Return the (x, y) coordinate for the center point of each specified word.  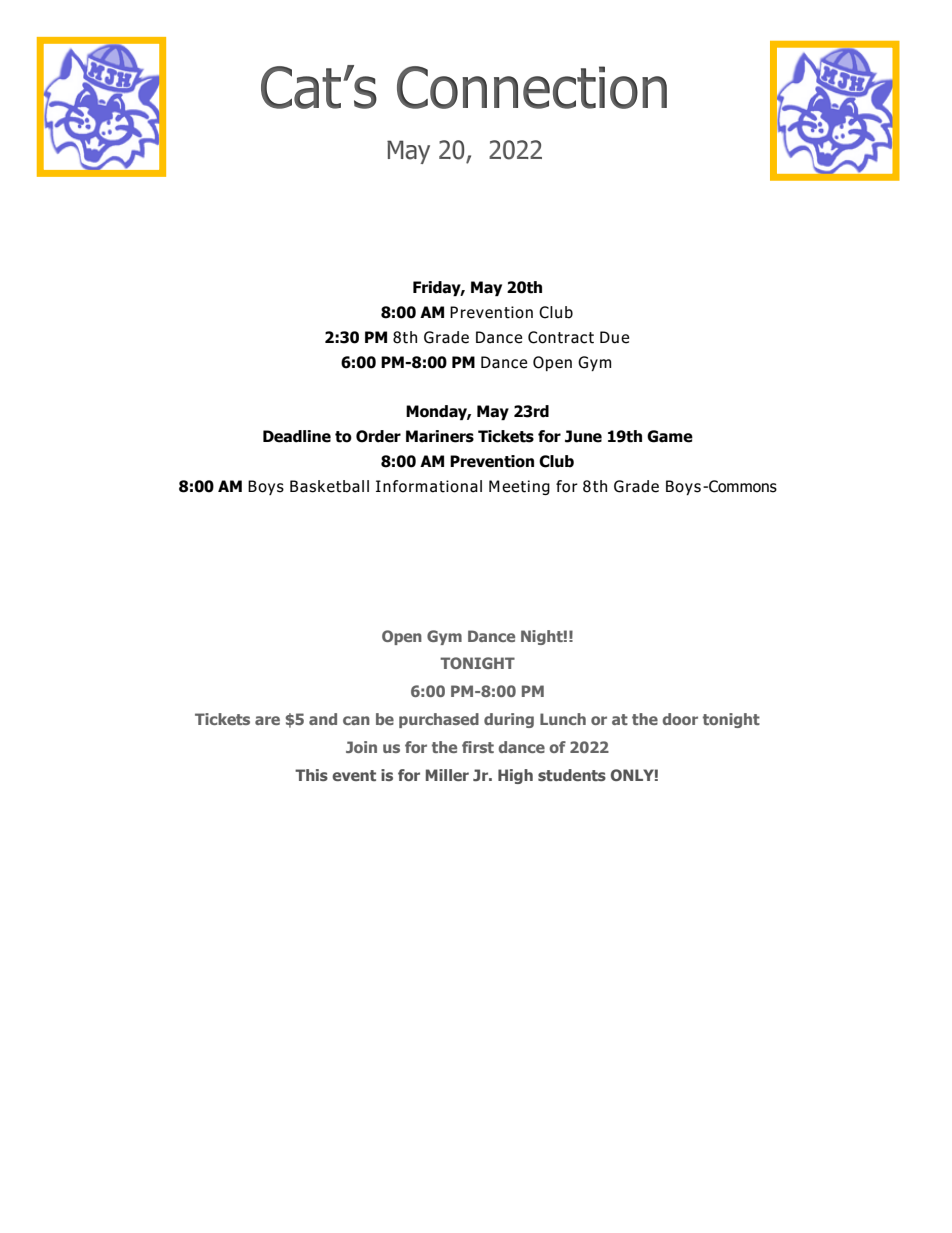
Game (670, 436)
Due (614, 337)
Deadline (297, 436)
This (311, 775)
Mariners (440, 436)
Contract (561, 337)
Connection (532, 87)
